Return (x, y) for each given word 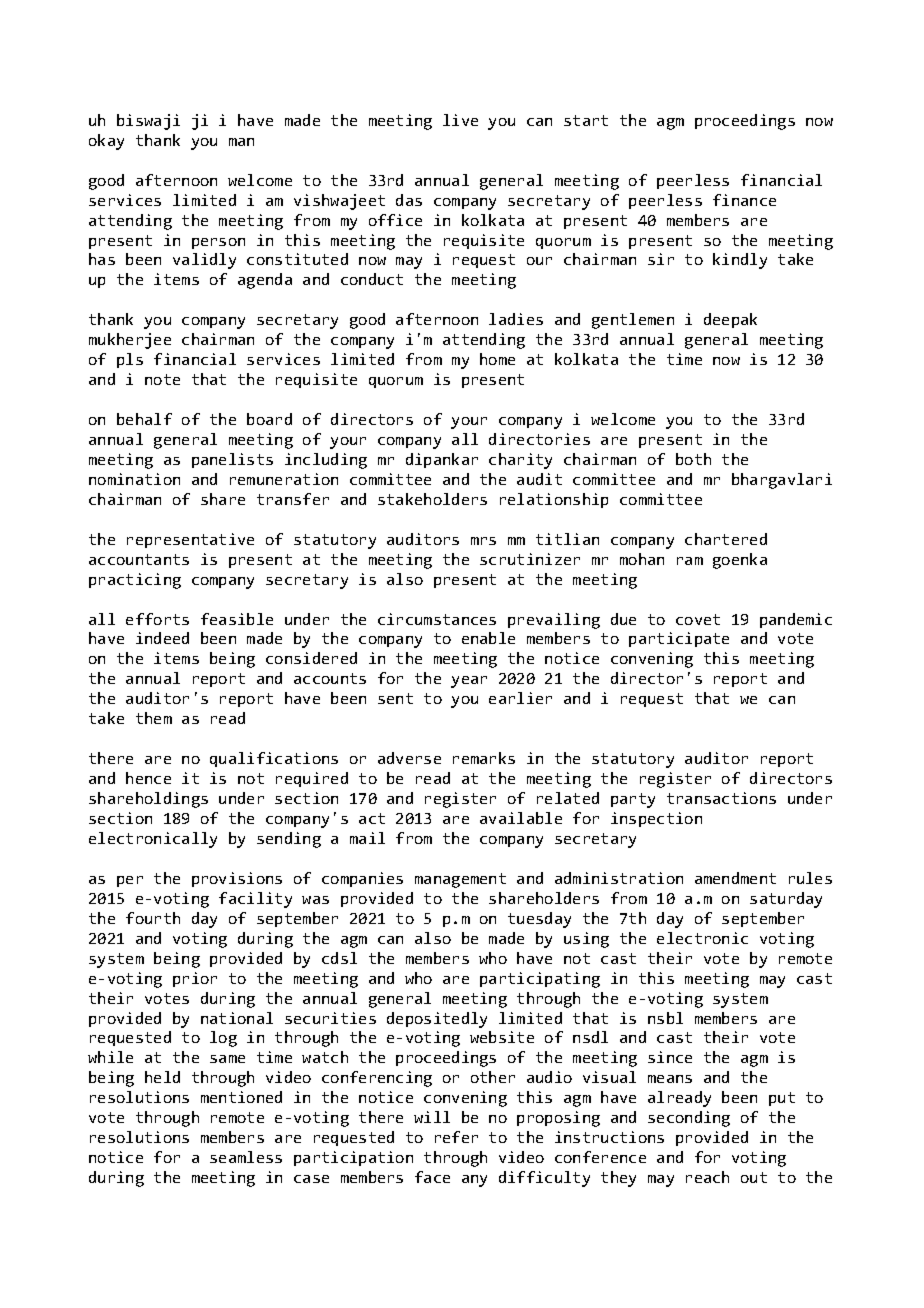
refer (456, 1137)
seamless (246, 1157)
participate (679, 639)
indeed (162, 638)
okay (106, 142)
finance (744, 200)
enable (488, 638)
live (460, 120)
